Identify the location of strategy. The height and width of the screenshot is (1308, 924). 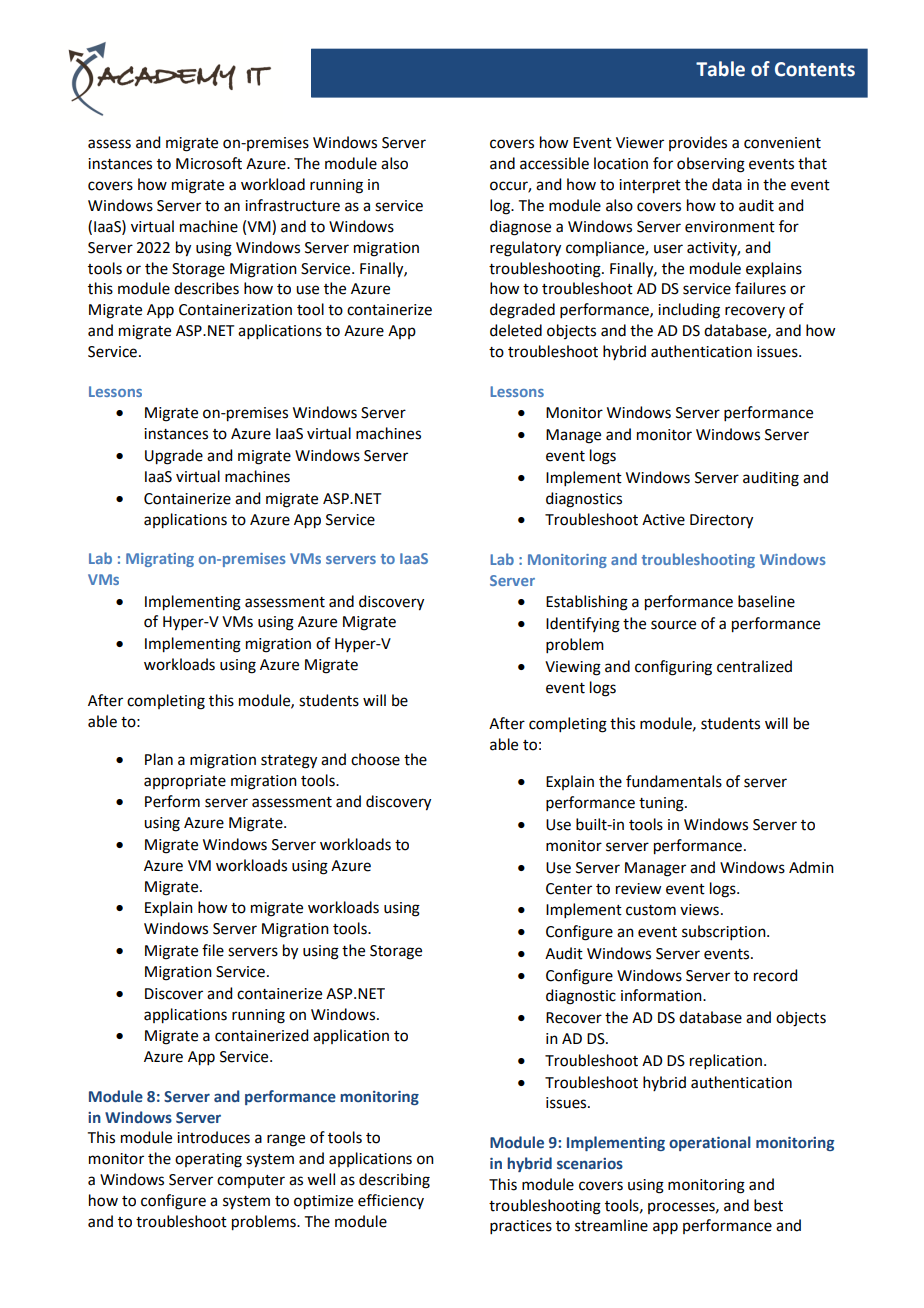
(289, 762).
